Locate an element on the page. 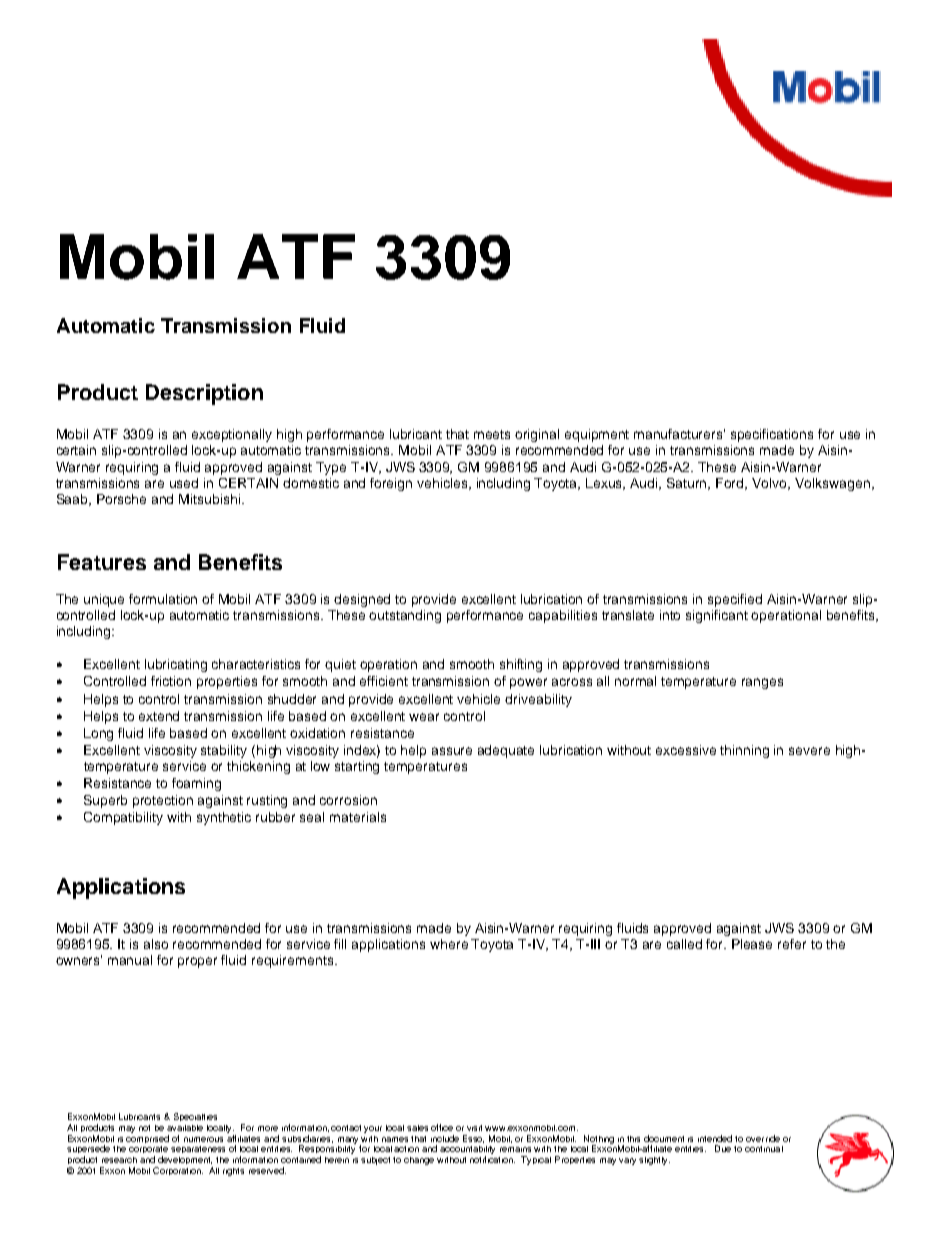 This image has width=952, height=1233. assure is located at coordinates (452, 751).
